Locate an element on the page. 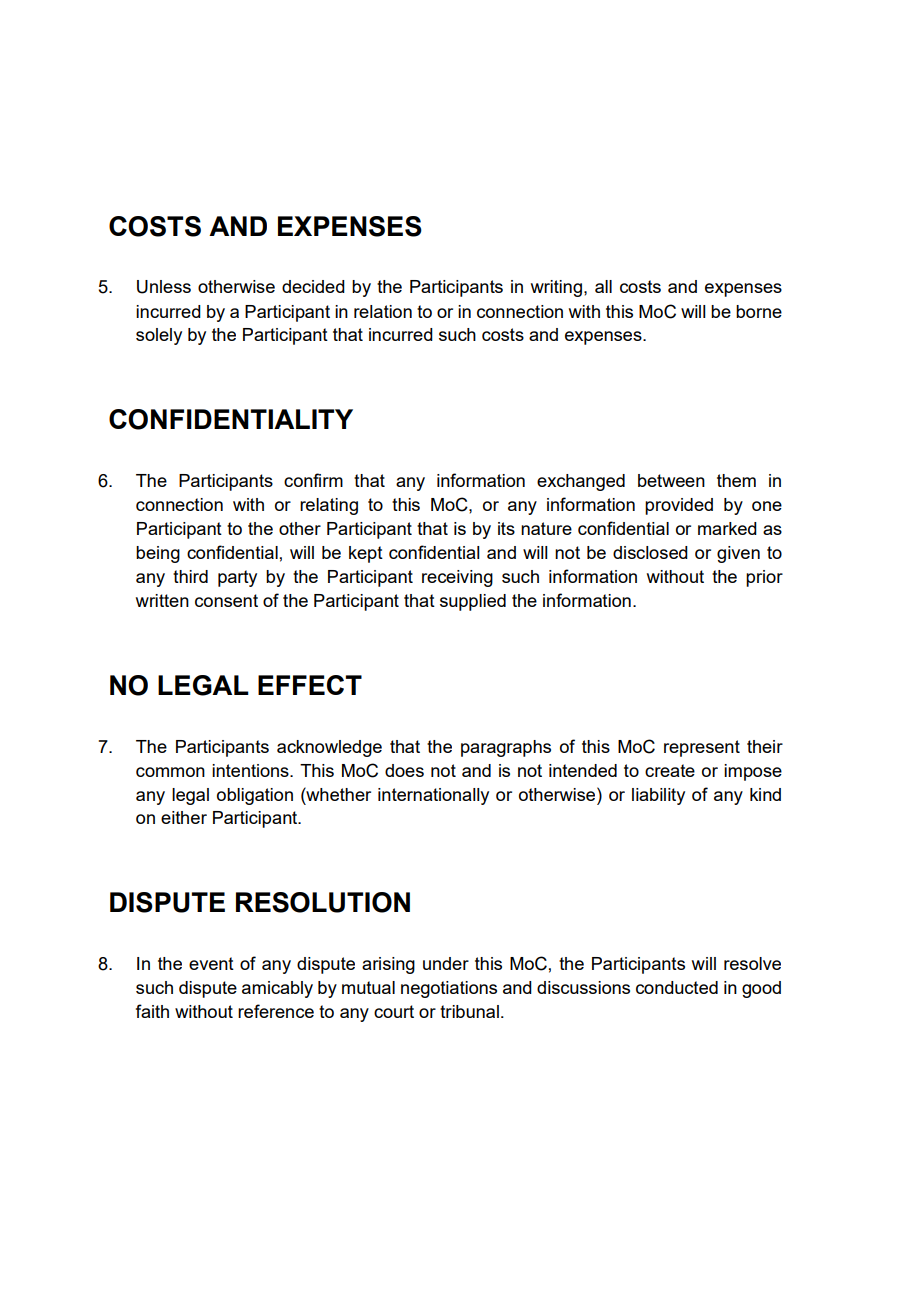  borne is located at coordinates (759, 311).
